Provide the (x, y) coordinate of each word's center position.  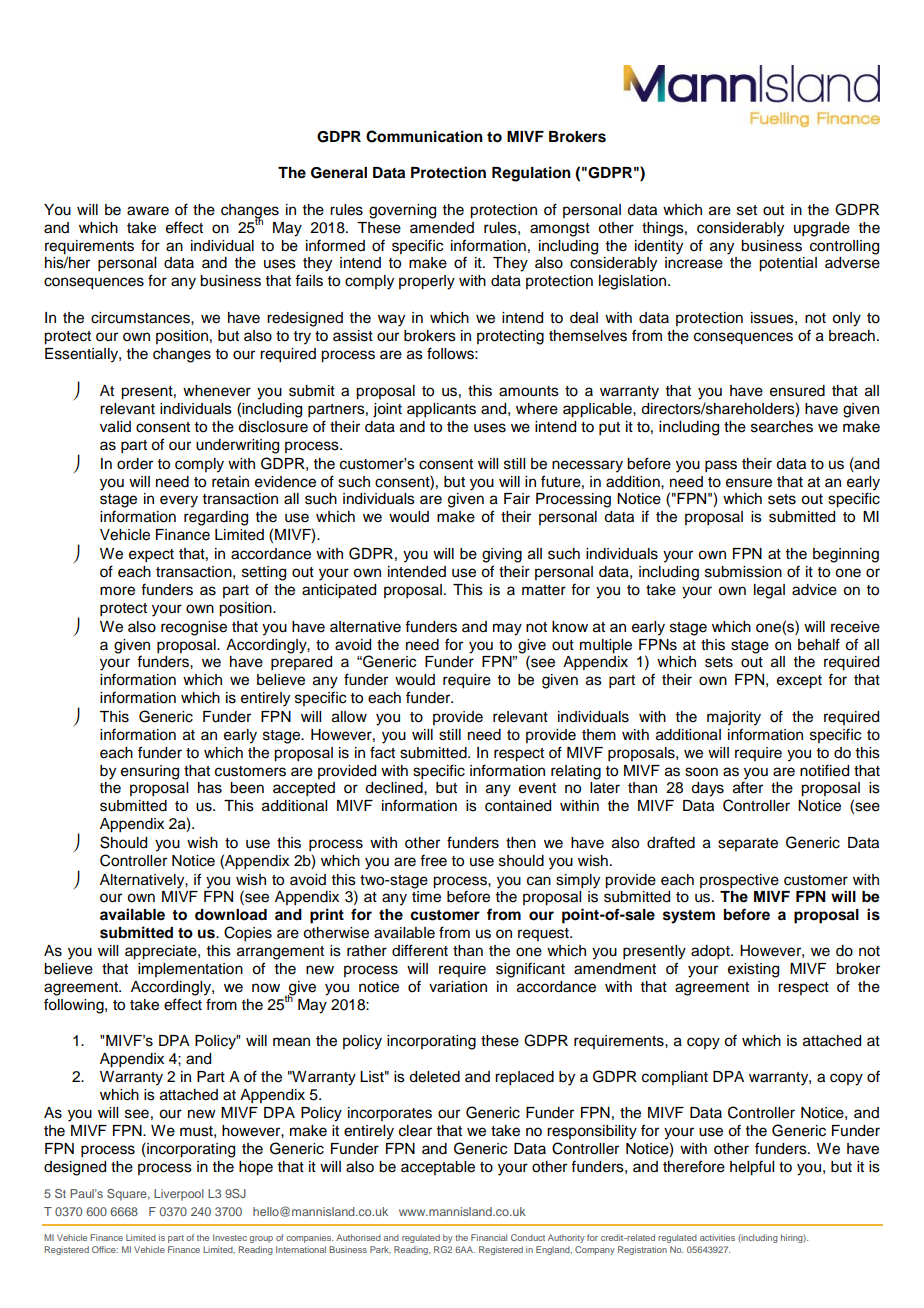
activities (717, 1237)
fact (382, 752)
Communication (424, 136)
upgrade (822, 229)
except (799, 682)
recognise (194, 628)
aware (148, 211)
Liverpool (179, 1195)
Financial (489, 1237)
